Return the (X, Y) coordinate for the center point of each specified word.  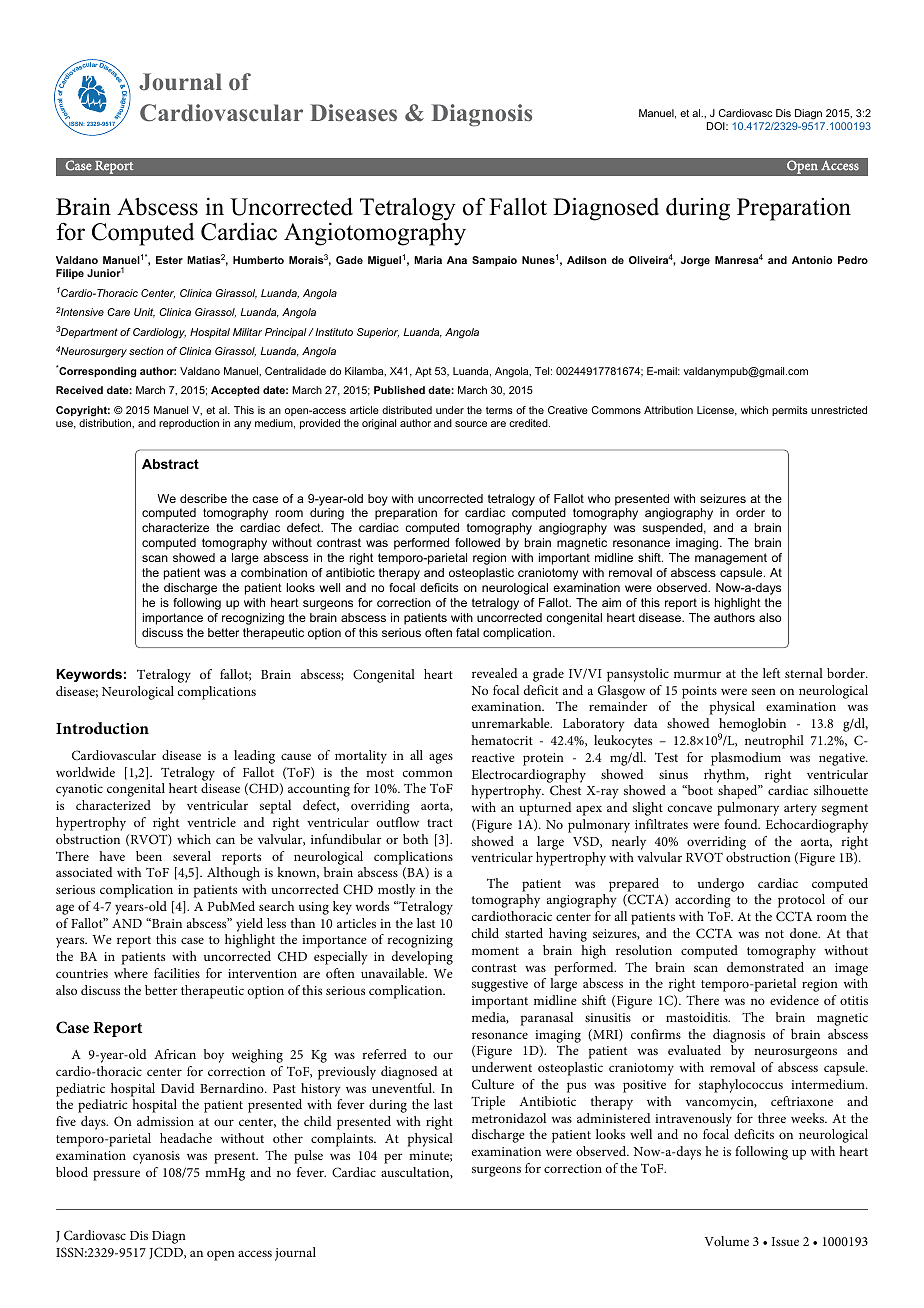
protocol (801, 901)
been (149, 856)
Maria (428, 260)
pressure (116, 1175)
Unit (144, 313)
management (731, 559)
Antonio (812, 260)
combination (274, 572)
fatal (467, 632)
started (524, 933)
